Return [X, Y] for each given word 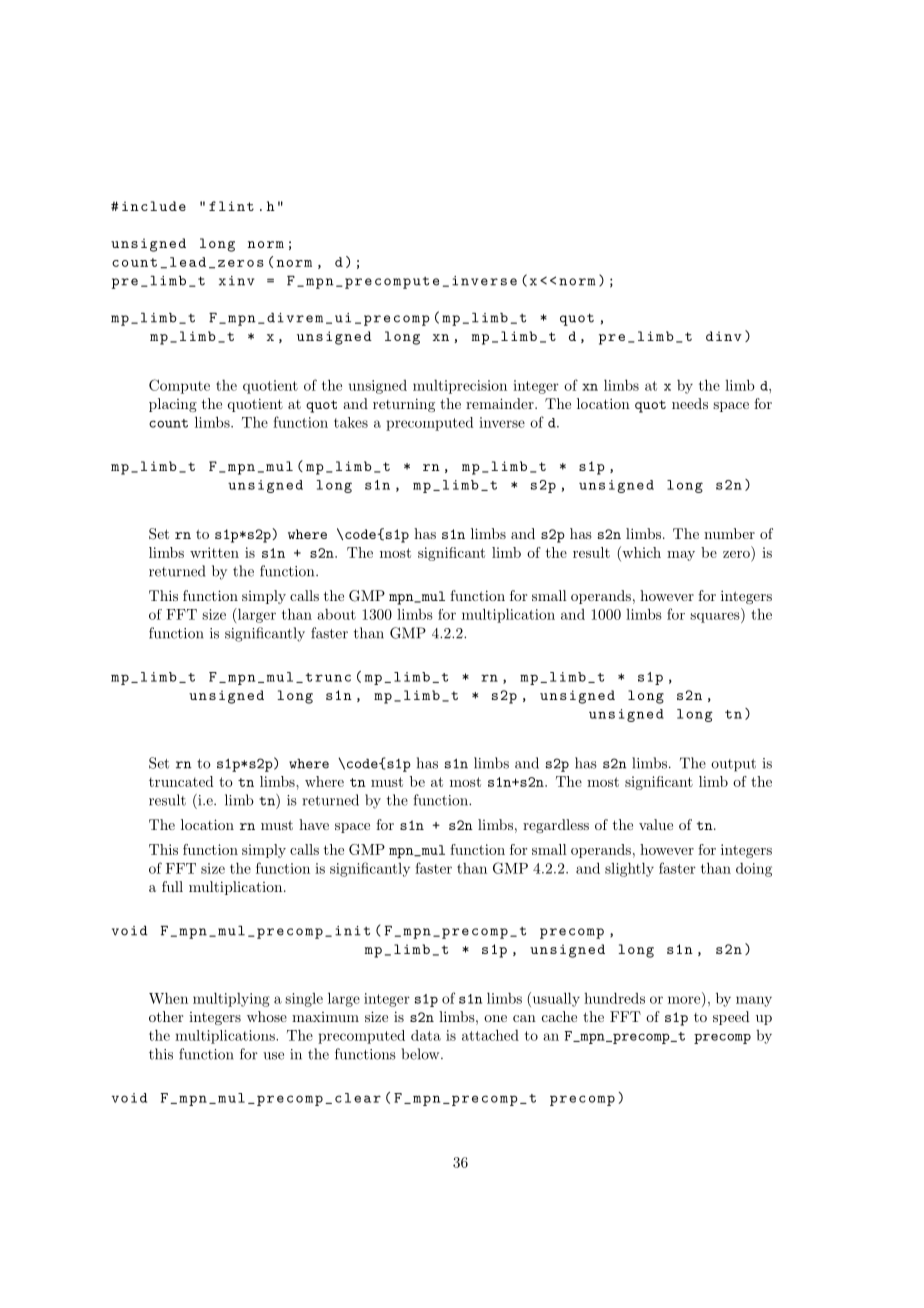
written [214, 552]
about [337, 614]
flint [231, 206]
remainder [501, 403]
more [684, 1000]
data [426, 1035]
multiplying [231, 1000]
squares [716, 617]
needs [690, 403]
